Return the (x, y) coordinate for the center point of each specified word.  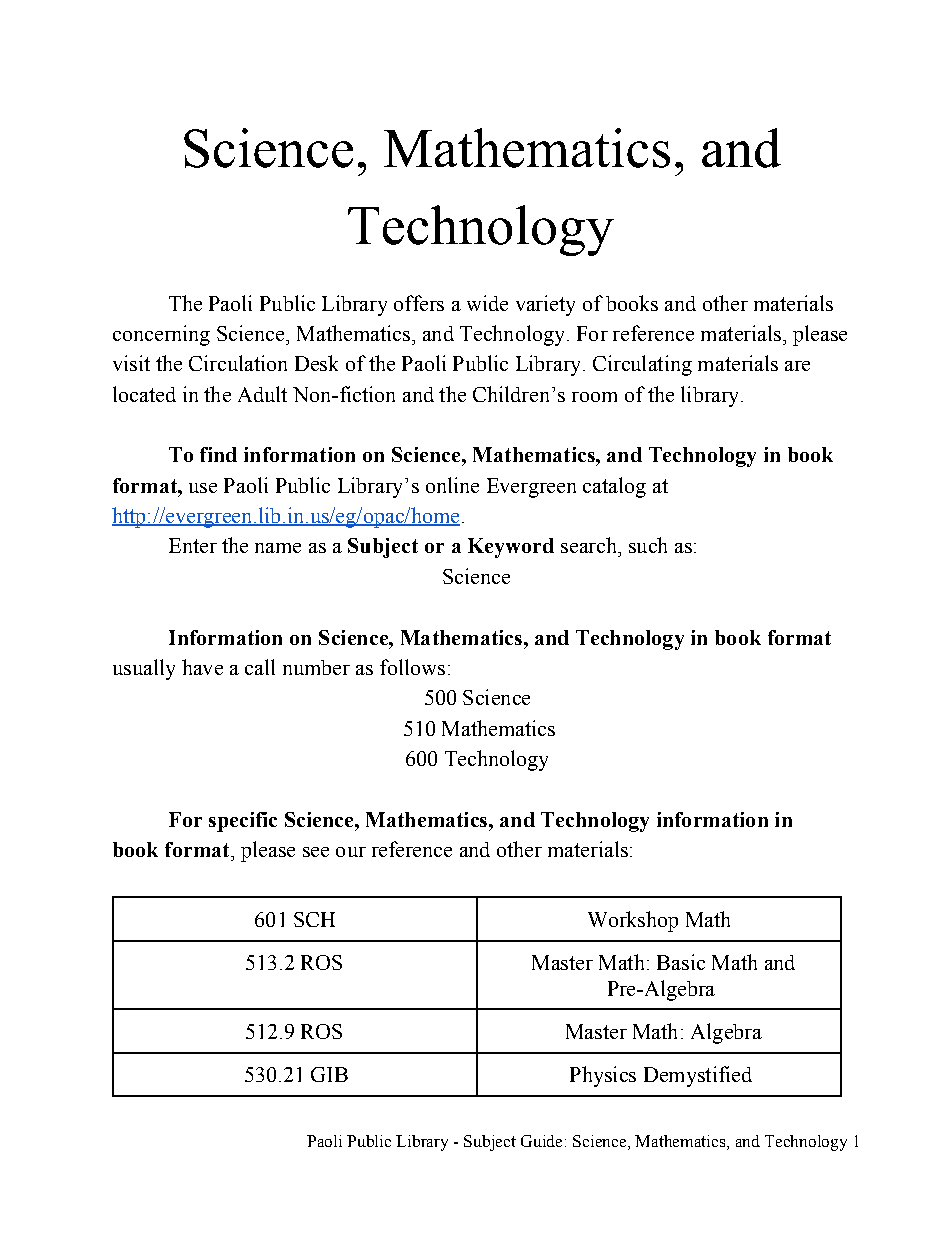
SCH (314, 919)
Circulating (642, 365)
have (202, 667)
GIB (329, 1074)
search (590, 545)
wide (487, 303)
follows (412, 667)
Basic (681, 962)
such (648, 545)
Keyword (511, 548)
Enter (193, 545)
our (351, 852)
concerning (161, 335)
